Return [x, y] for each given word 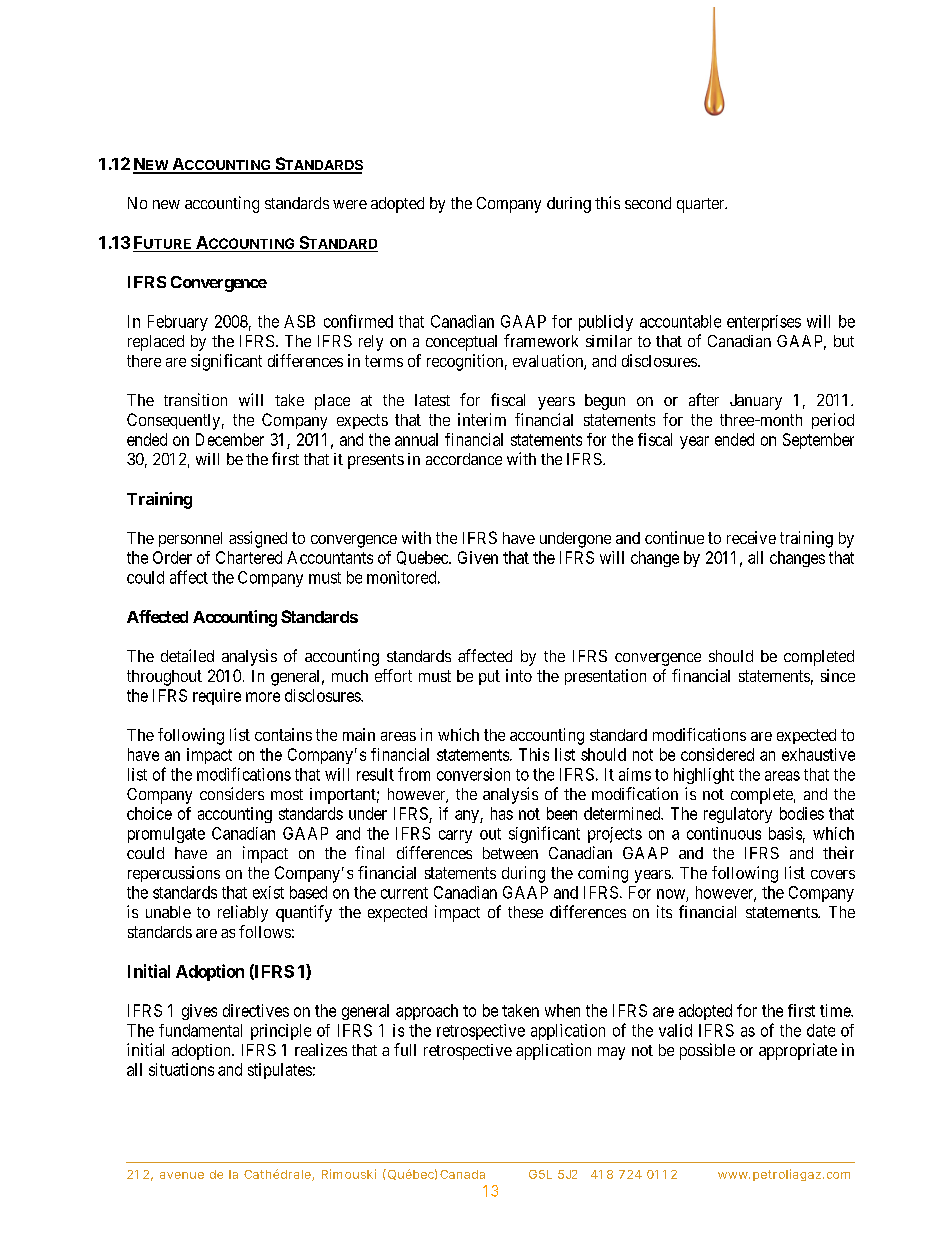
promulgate [166, 835]
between [510, 853]
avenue [182, 1175]
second [648, 203]
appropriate [798, 1051]
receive [751, 537]
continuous [724, 833]
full [405, 1049]
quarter [702, 205]
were [350, 204]
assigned [258, 539]
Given [478, 557]
